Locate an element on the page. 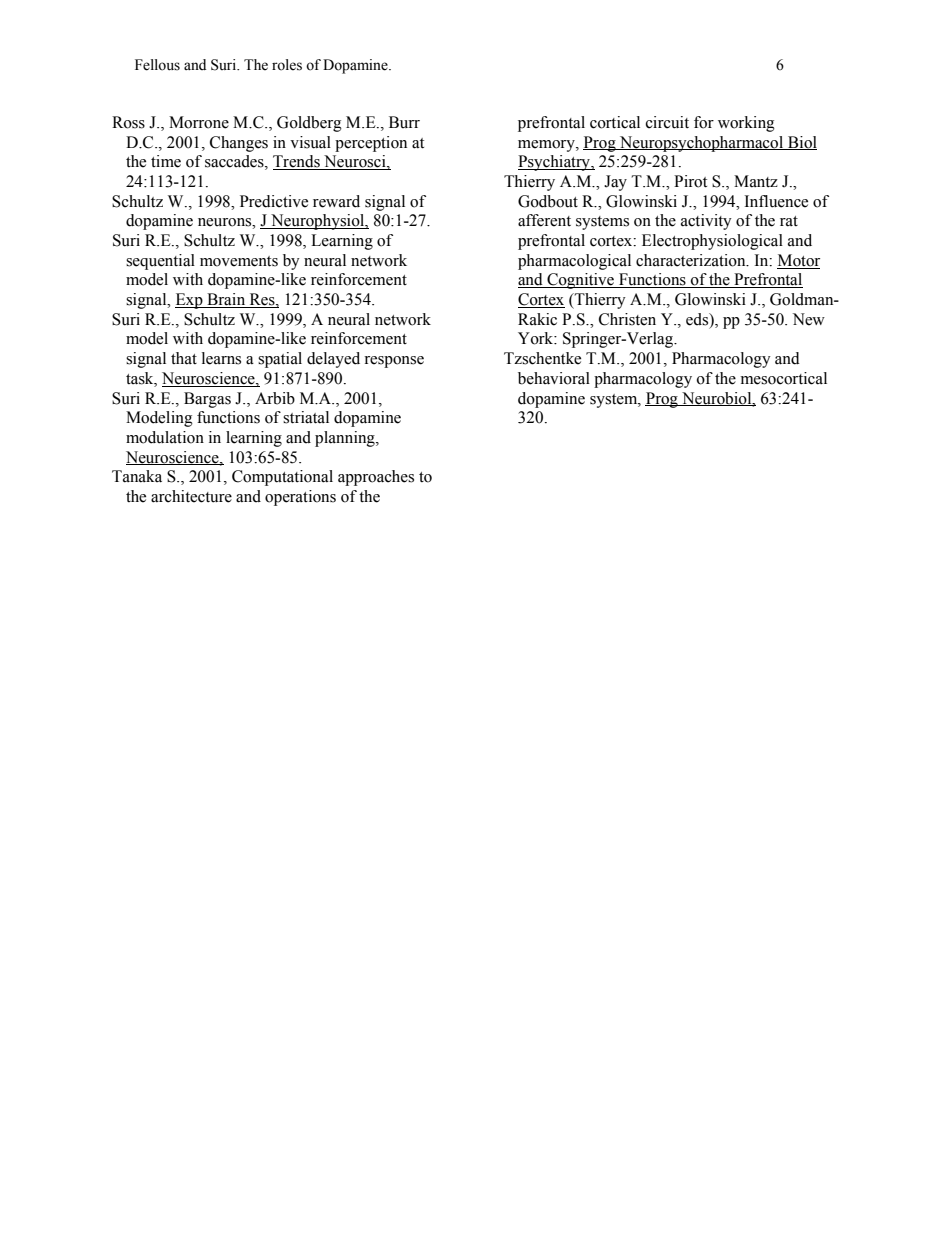 The image size is (952, 1233). Burr is located at coordinates (404, 122).
